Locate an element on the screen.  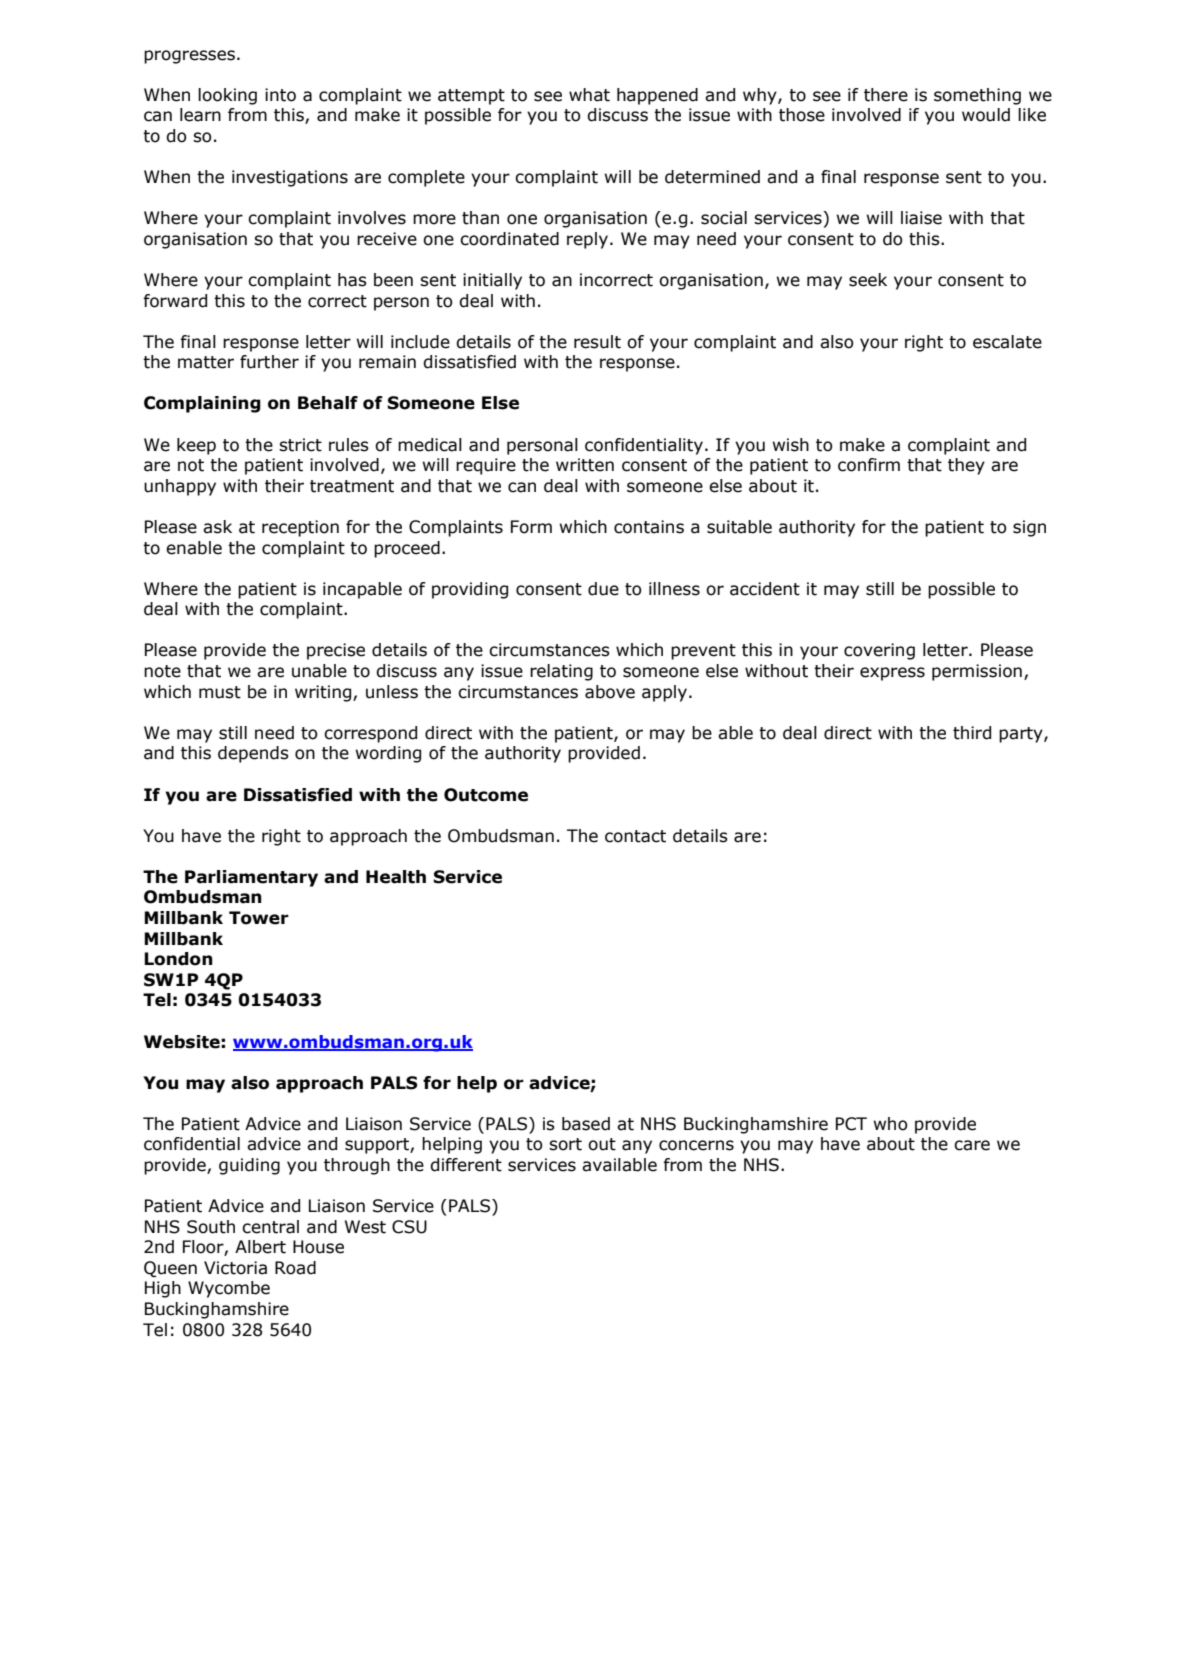
must is located at coordinates (220, 692).
